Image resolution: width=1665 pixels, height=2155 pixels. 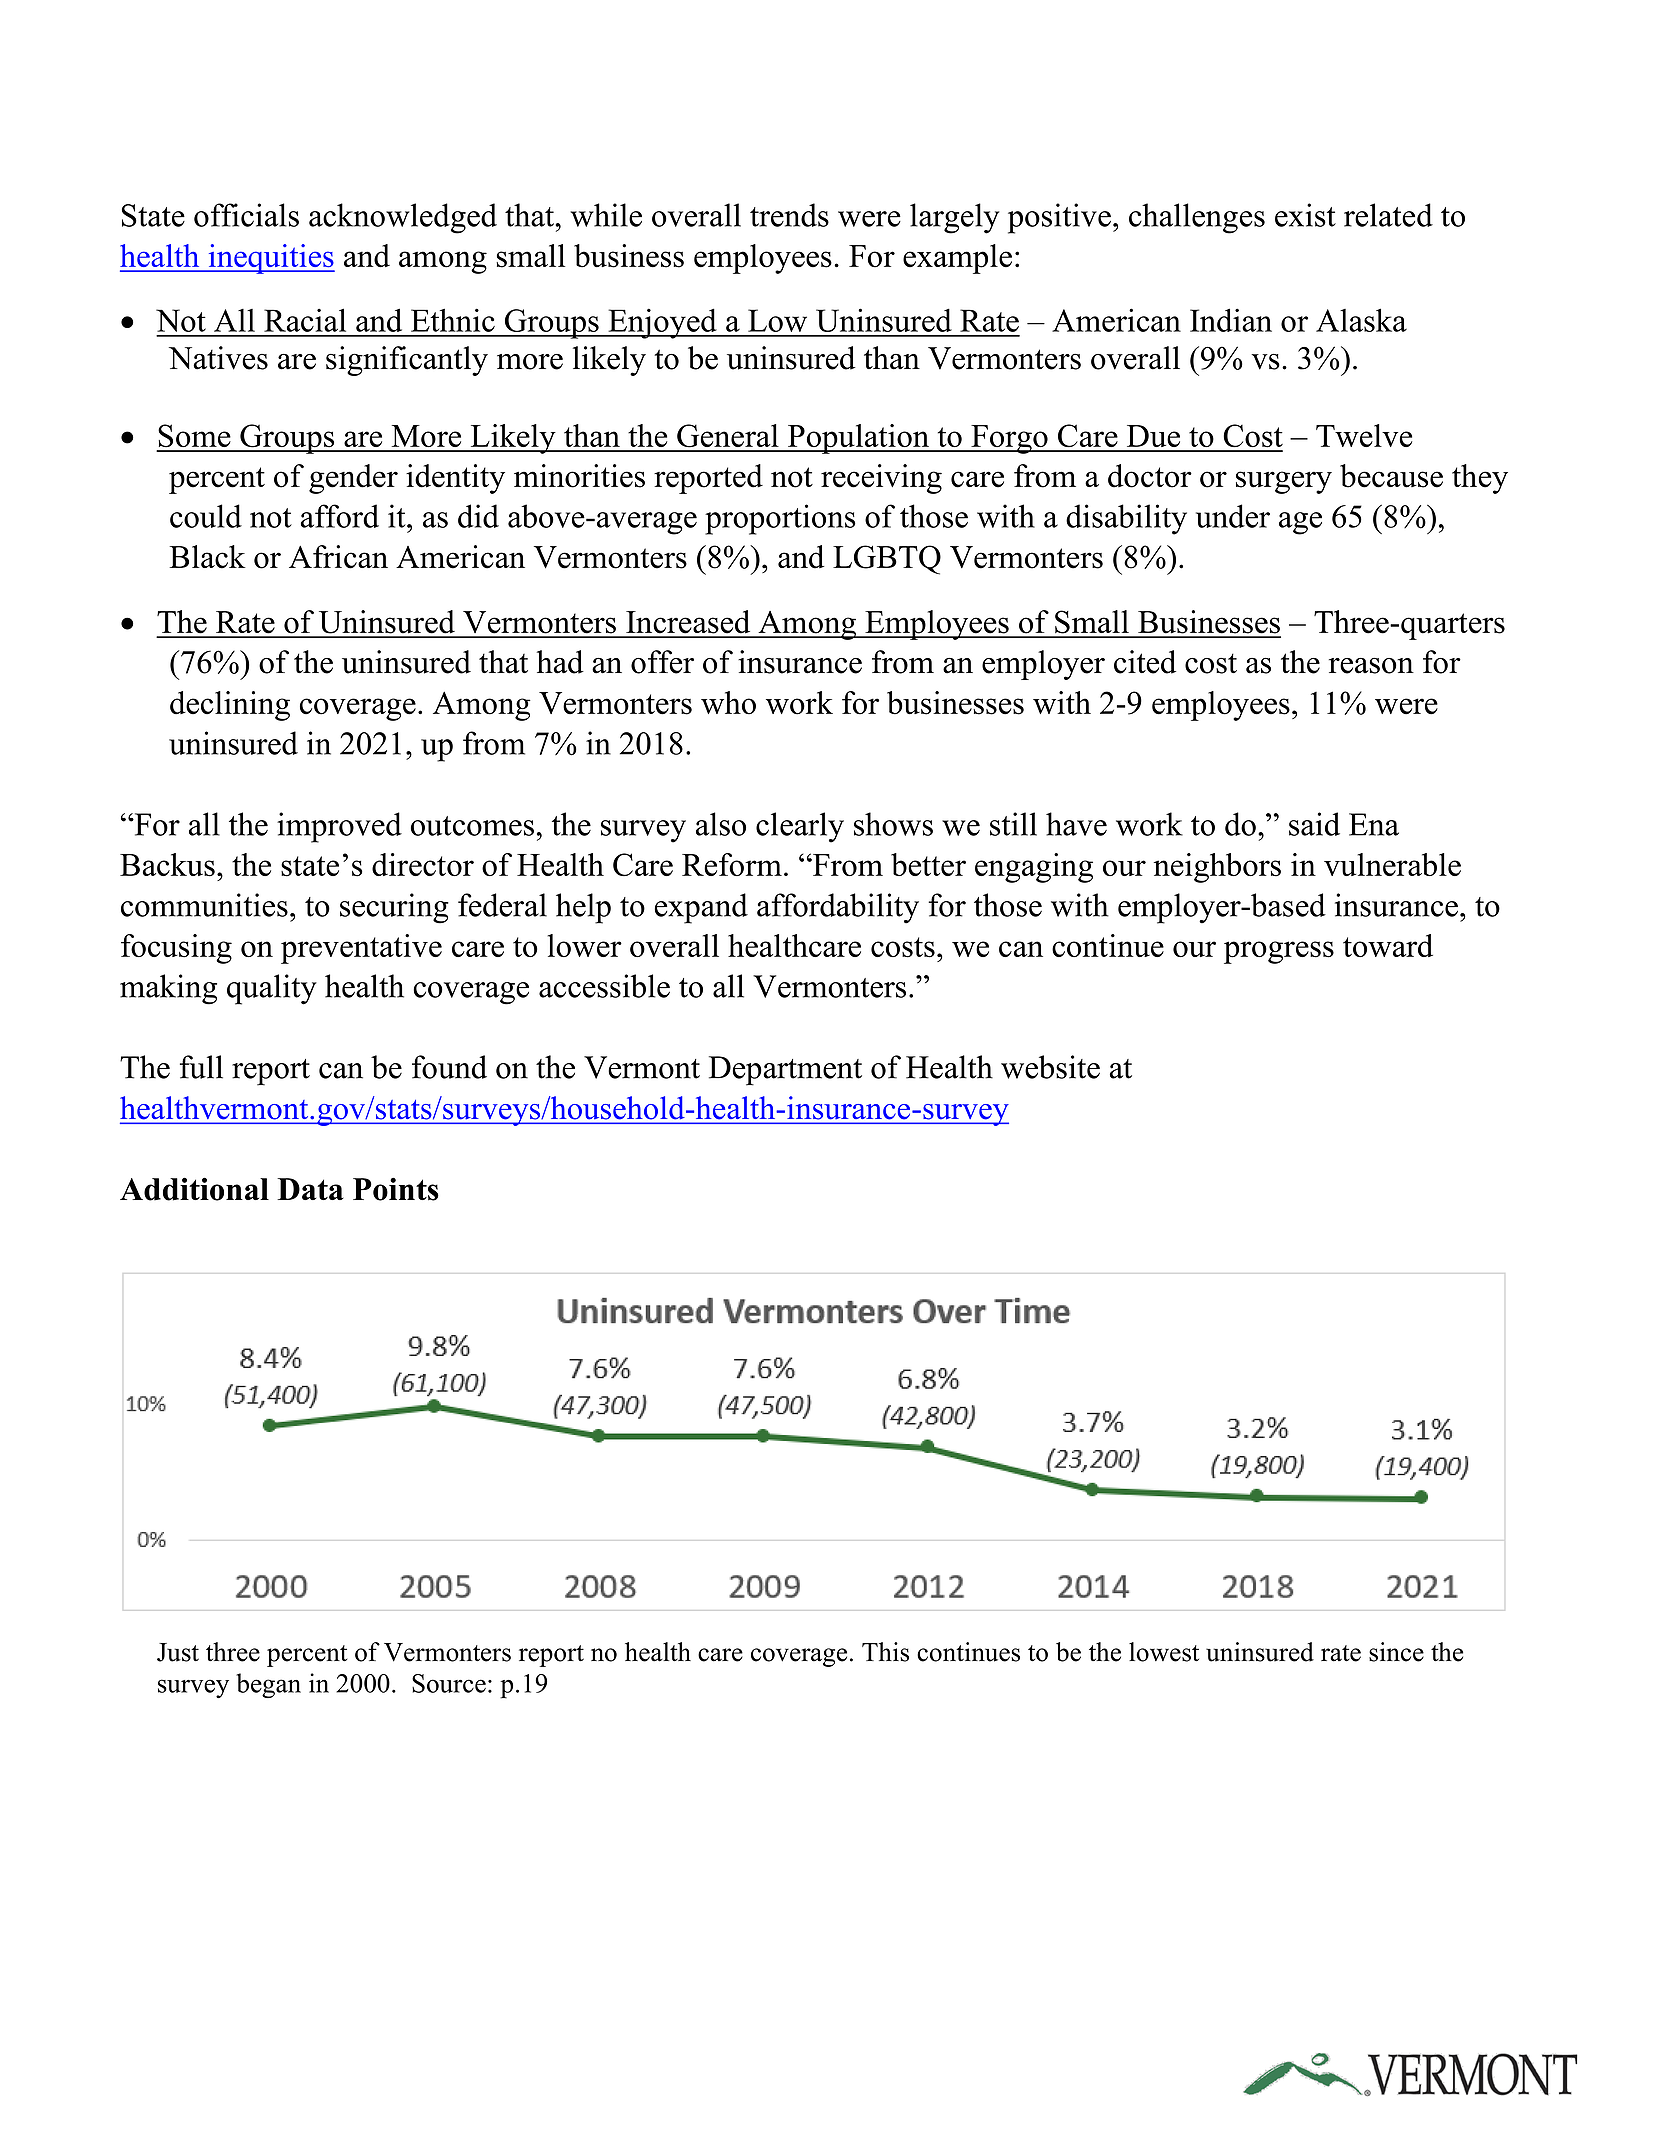 I want to click on inequities, so click(x=270, y=259).
